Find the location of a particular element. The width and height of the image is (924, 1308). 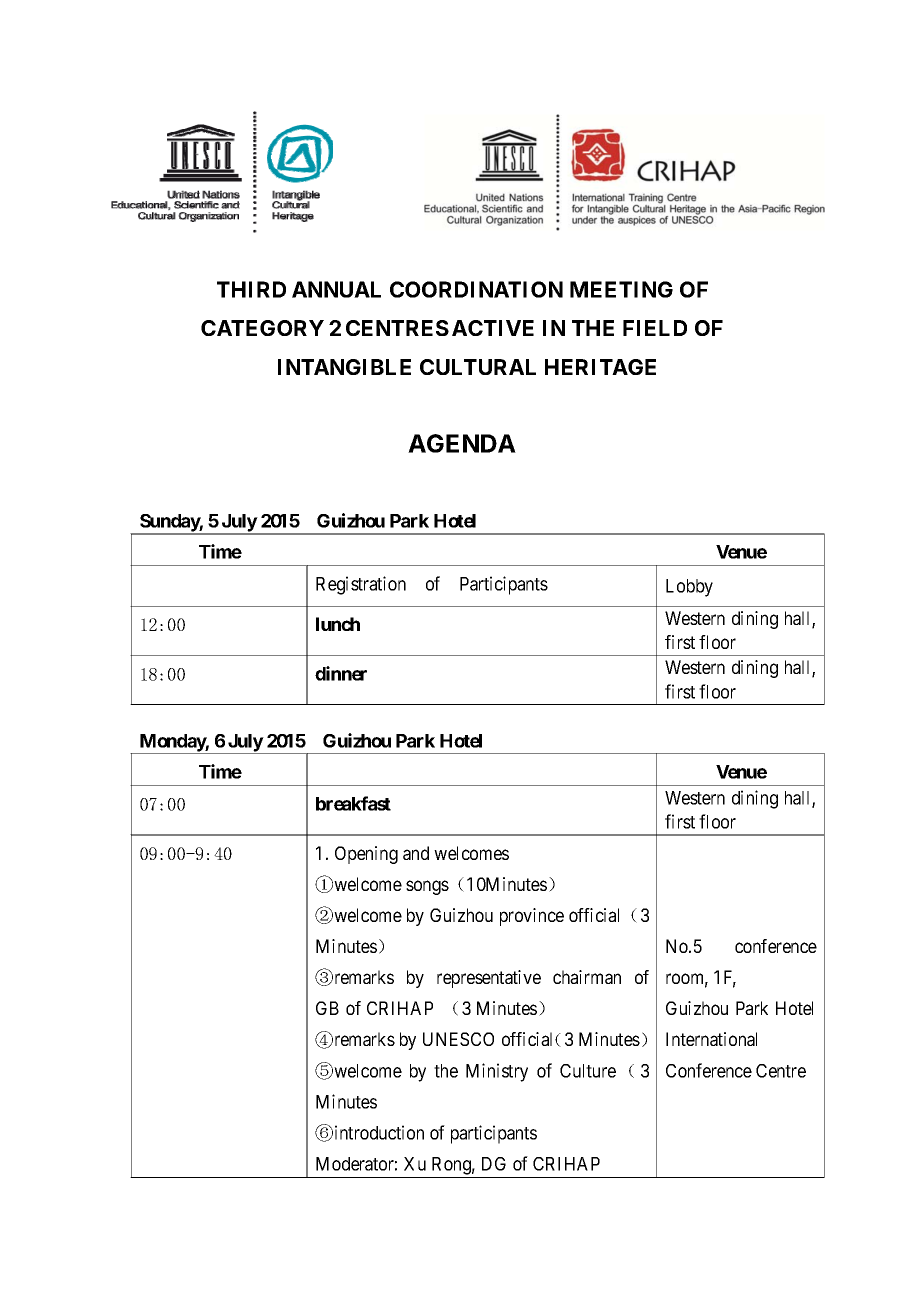

breakfast is located at coordinates (353, 803).
